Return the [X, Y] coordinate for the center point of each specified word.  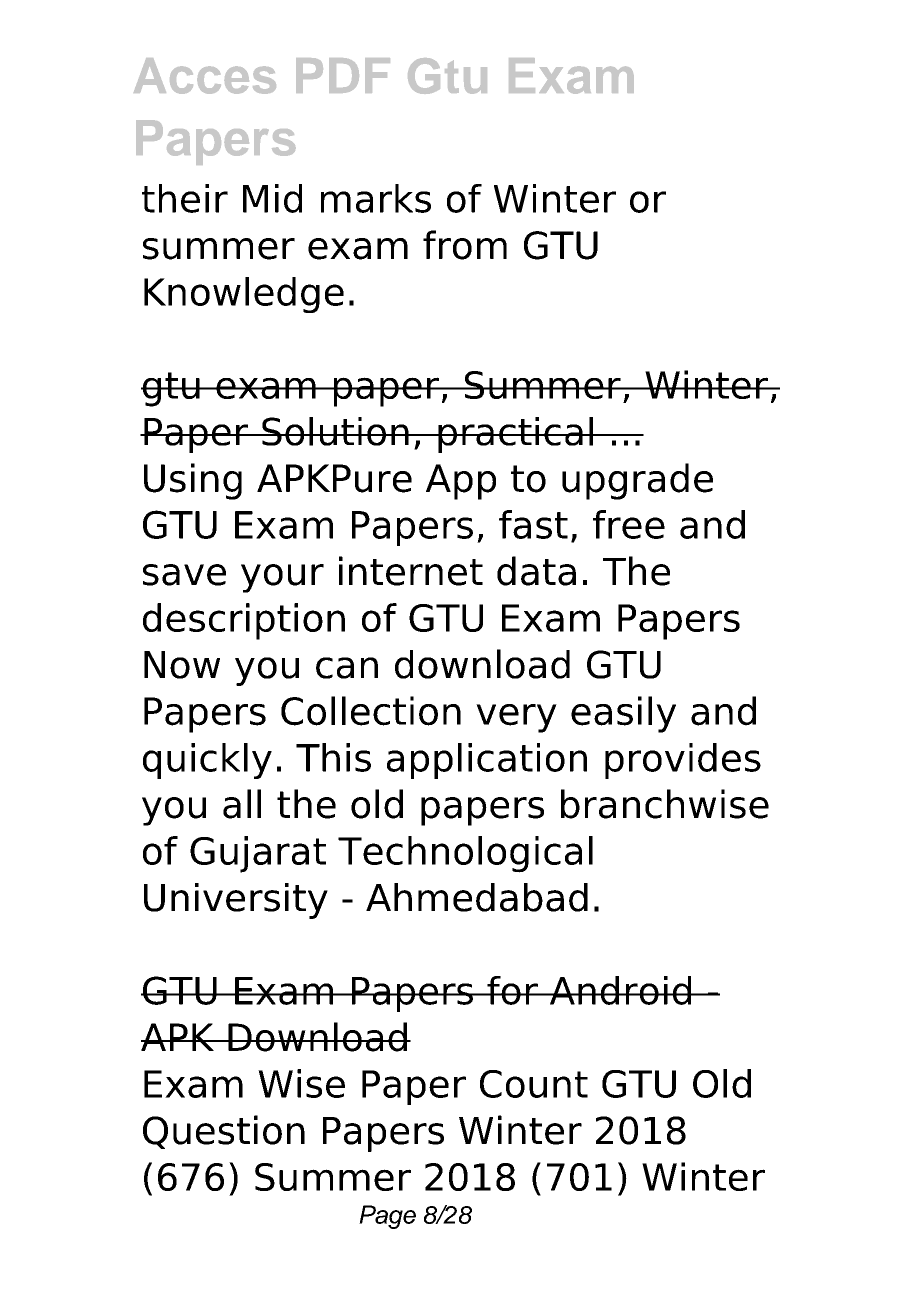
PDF [343, 75]
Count [534, 1084]
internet [411, 571]
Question [224, 1132]
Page [387, 1217]
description [244, 621]
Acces [205, 76]
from [465, 245]
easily [623, 714]
